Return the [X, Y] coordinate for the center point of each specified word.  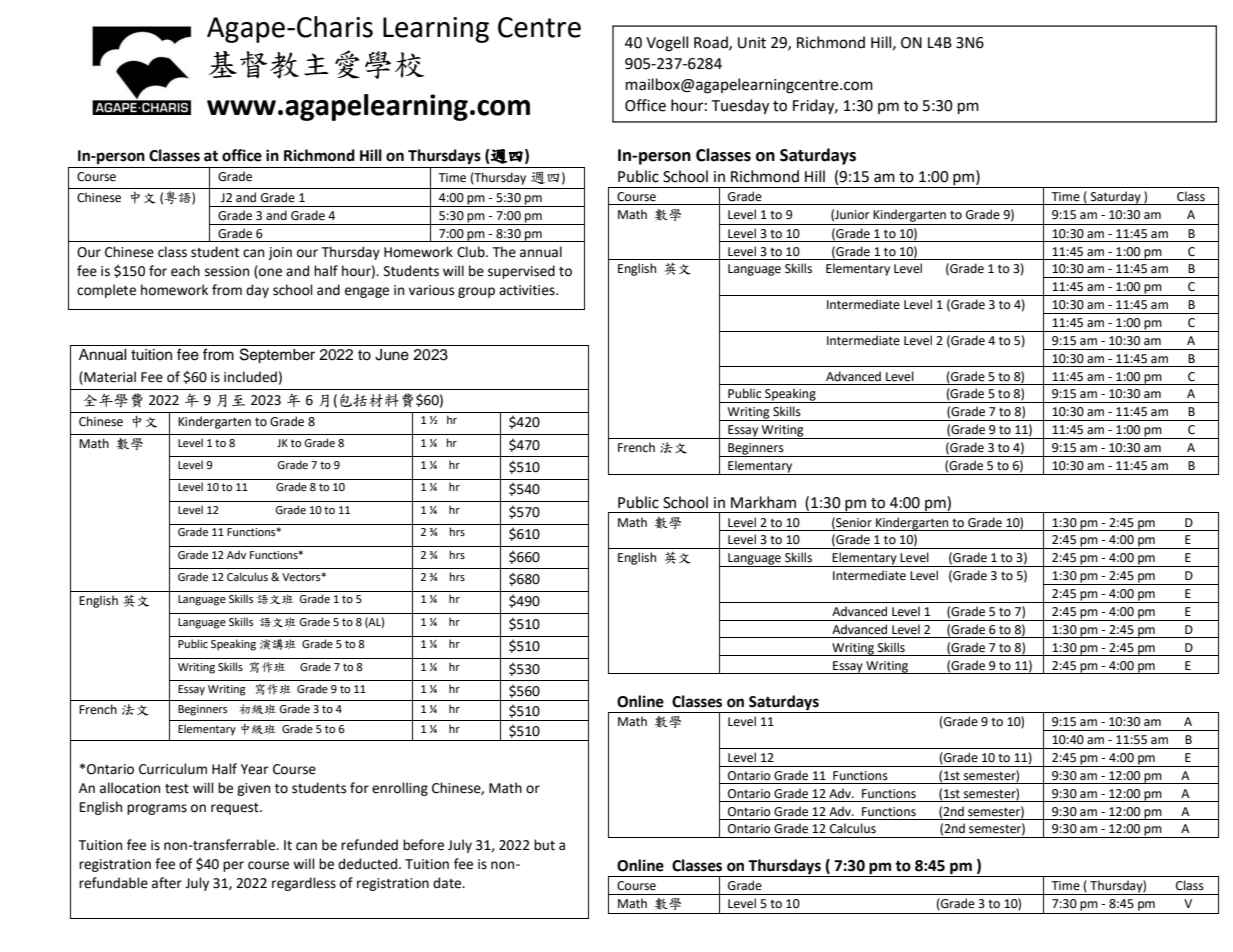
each [185, 271]
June [392, 355]
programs [157, 809]
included [250, 377]
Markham [763, 502]
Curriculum [173, 769]
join [280, 253]
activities [528, 290]
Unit [752, 43]
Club [472, 252]
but [544, 845]
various [431, 290]
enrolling [400, 789]
